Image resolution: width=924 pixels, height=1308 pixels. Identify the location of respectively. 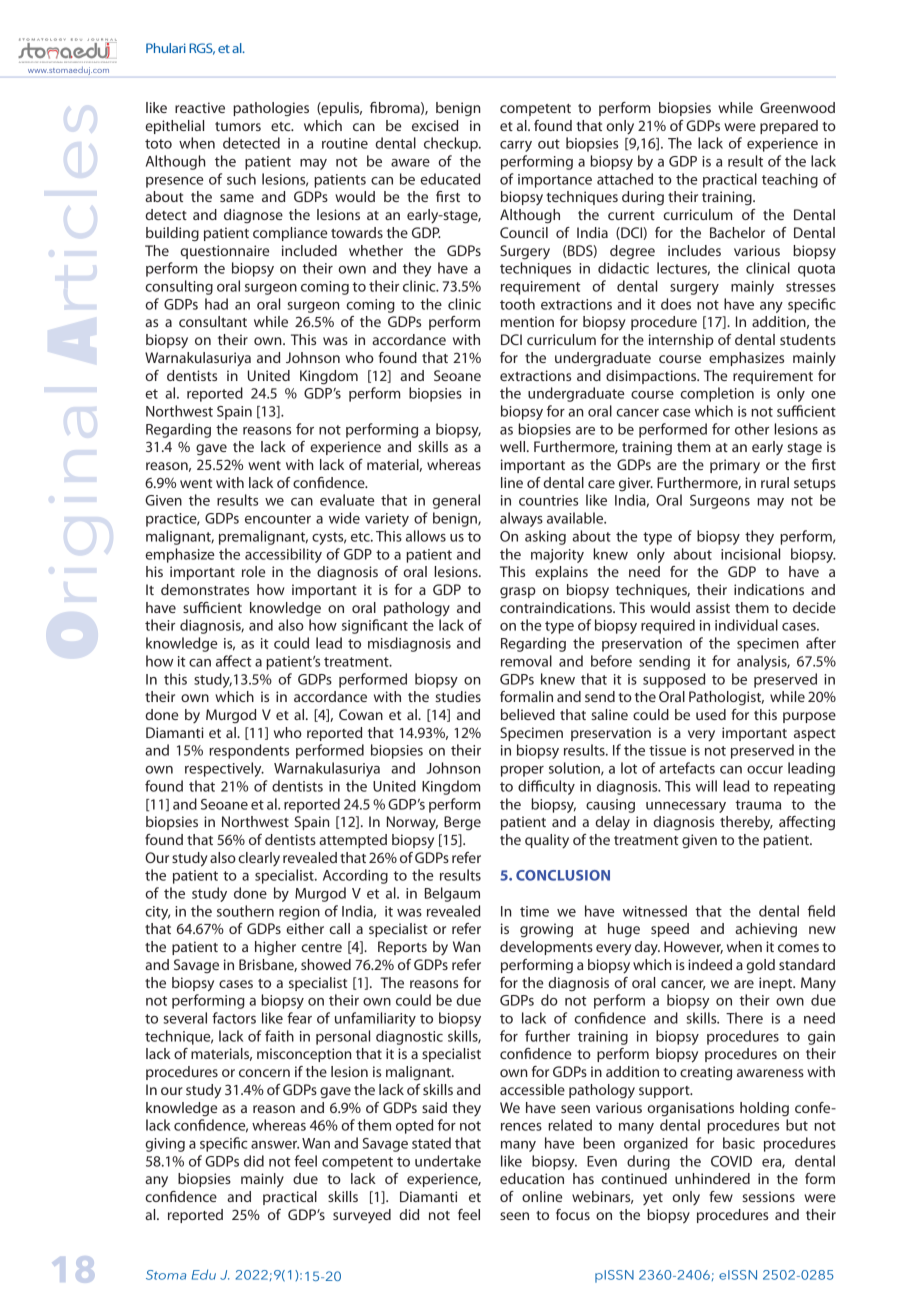
(224, 769).
